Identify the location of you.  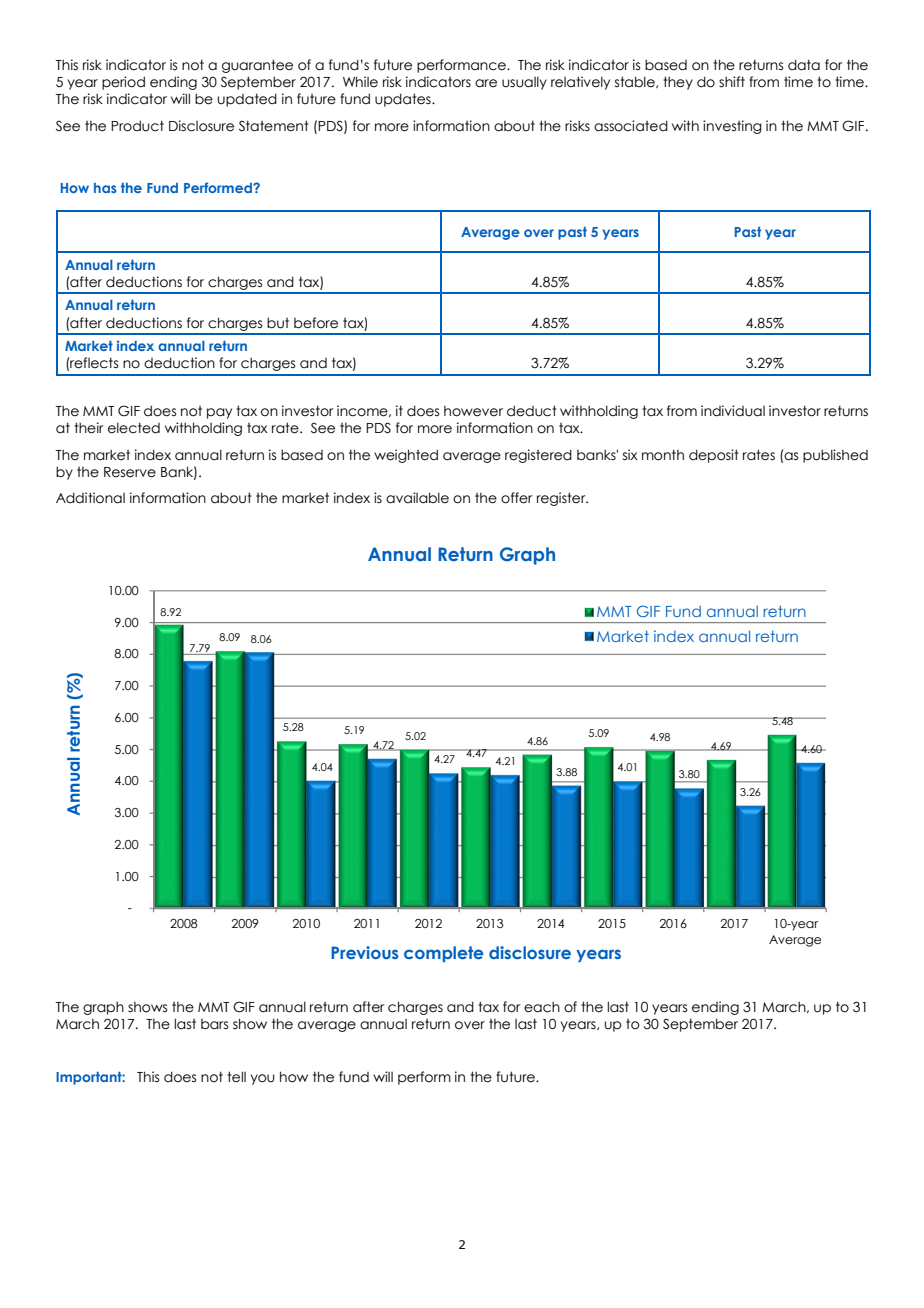
(263, 1079).
